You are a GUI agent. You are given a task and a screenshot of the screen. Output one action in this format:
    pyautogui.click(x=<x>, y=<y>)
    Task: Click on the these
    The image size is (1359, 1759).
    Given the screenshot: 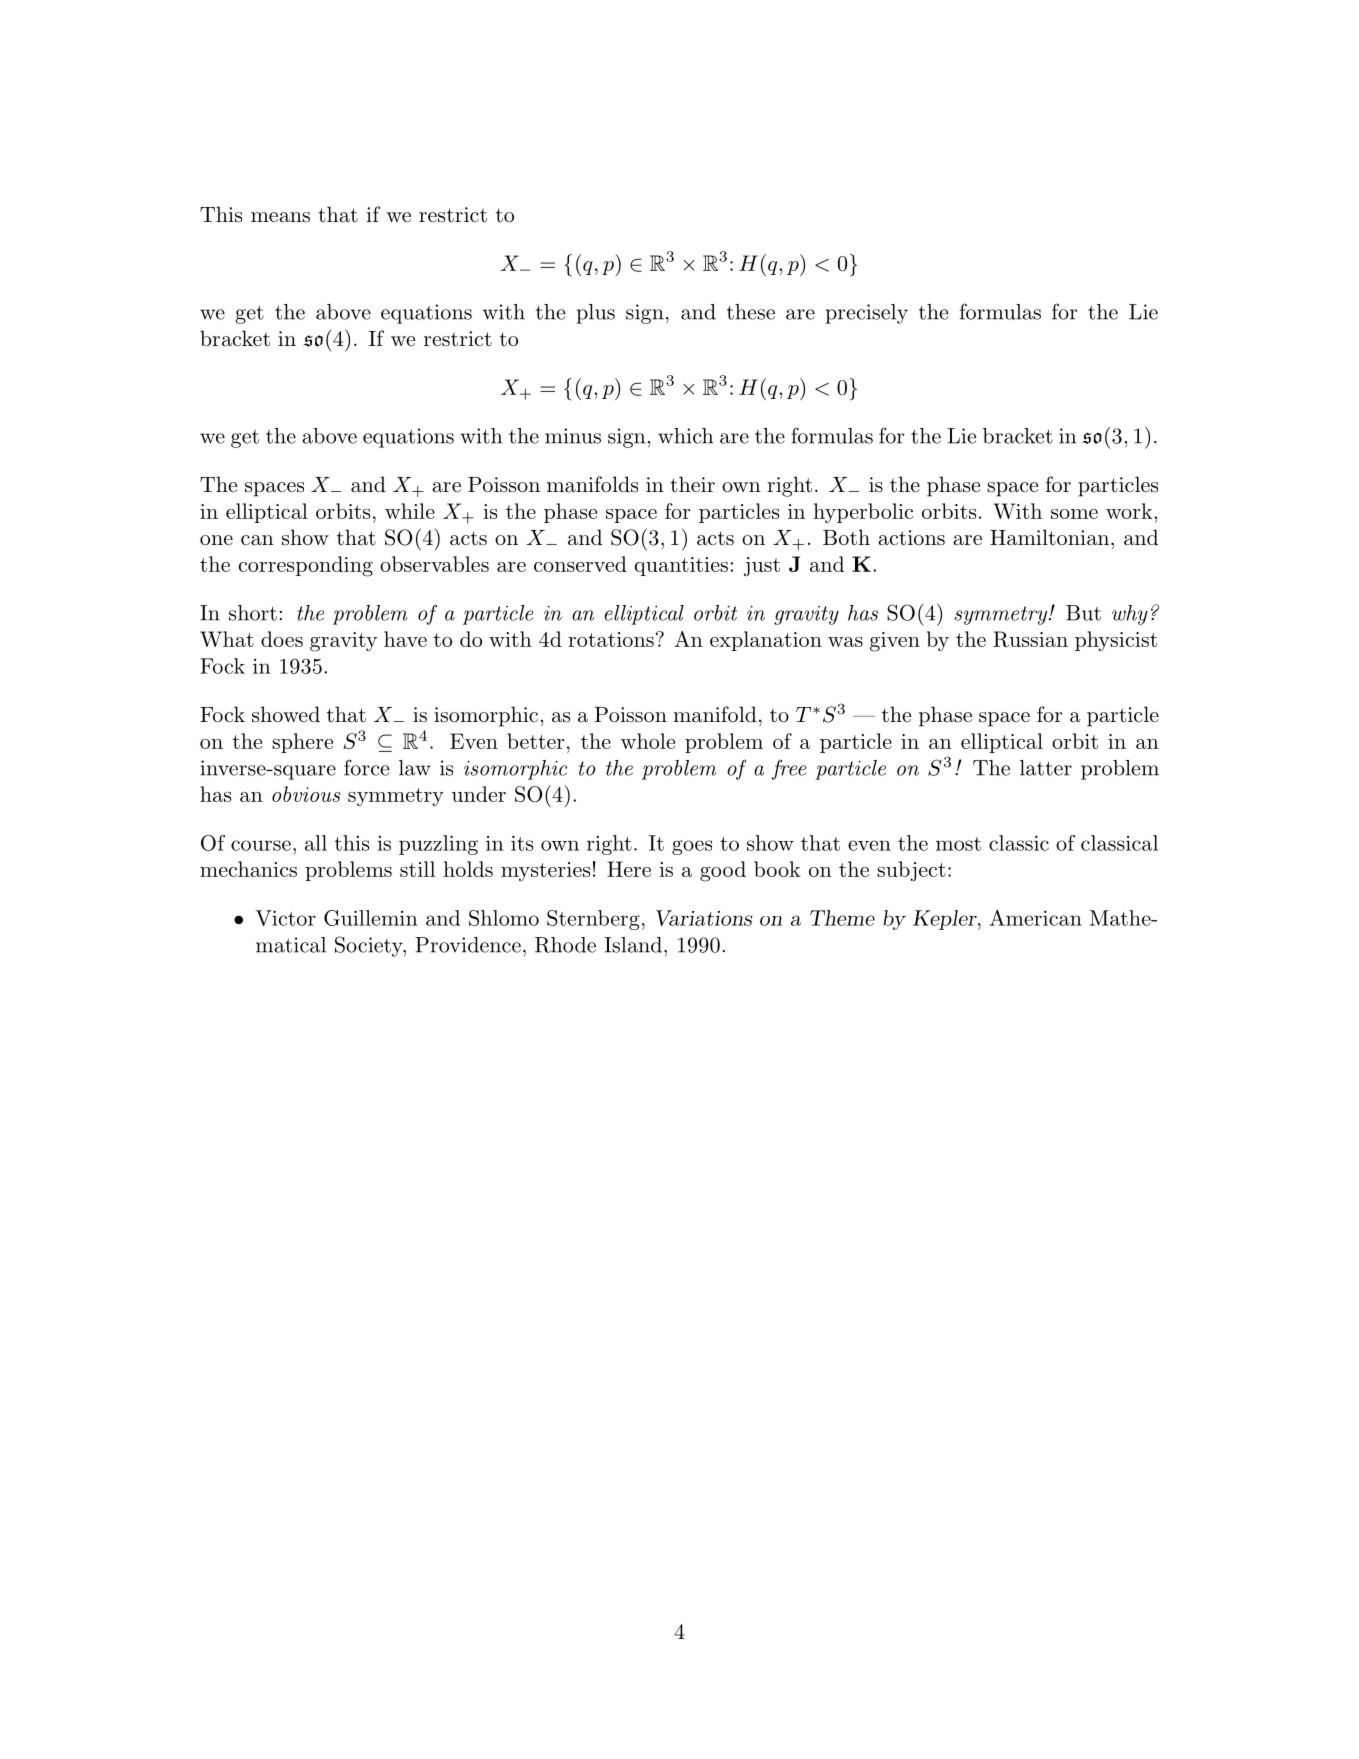 What is the action you would take?
    pyautogui.click(x=751, y=312)
